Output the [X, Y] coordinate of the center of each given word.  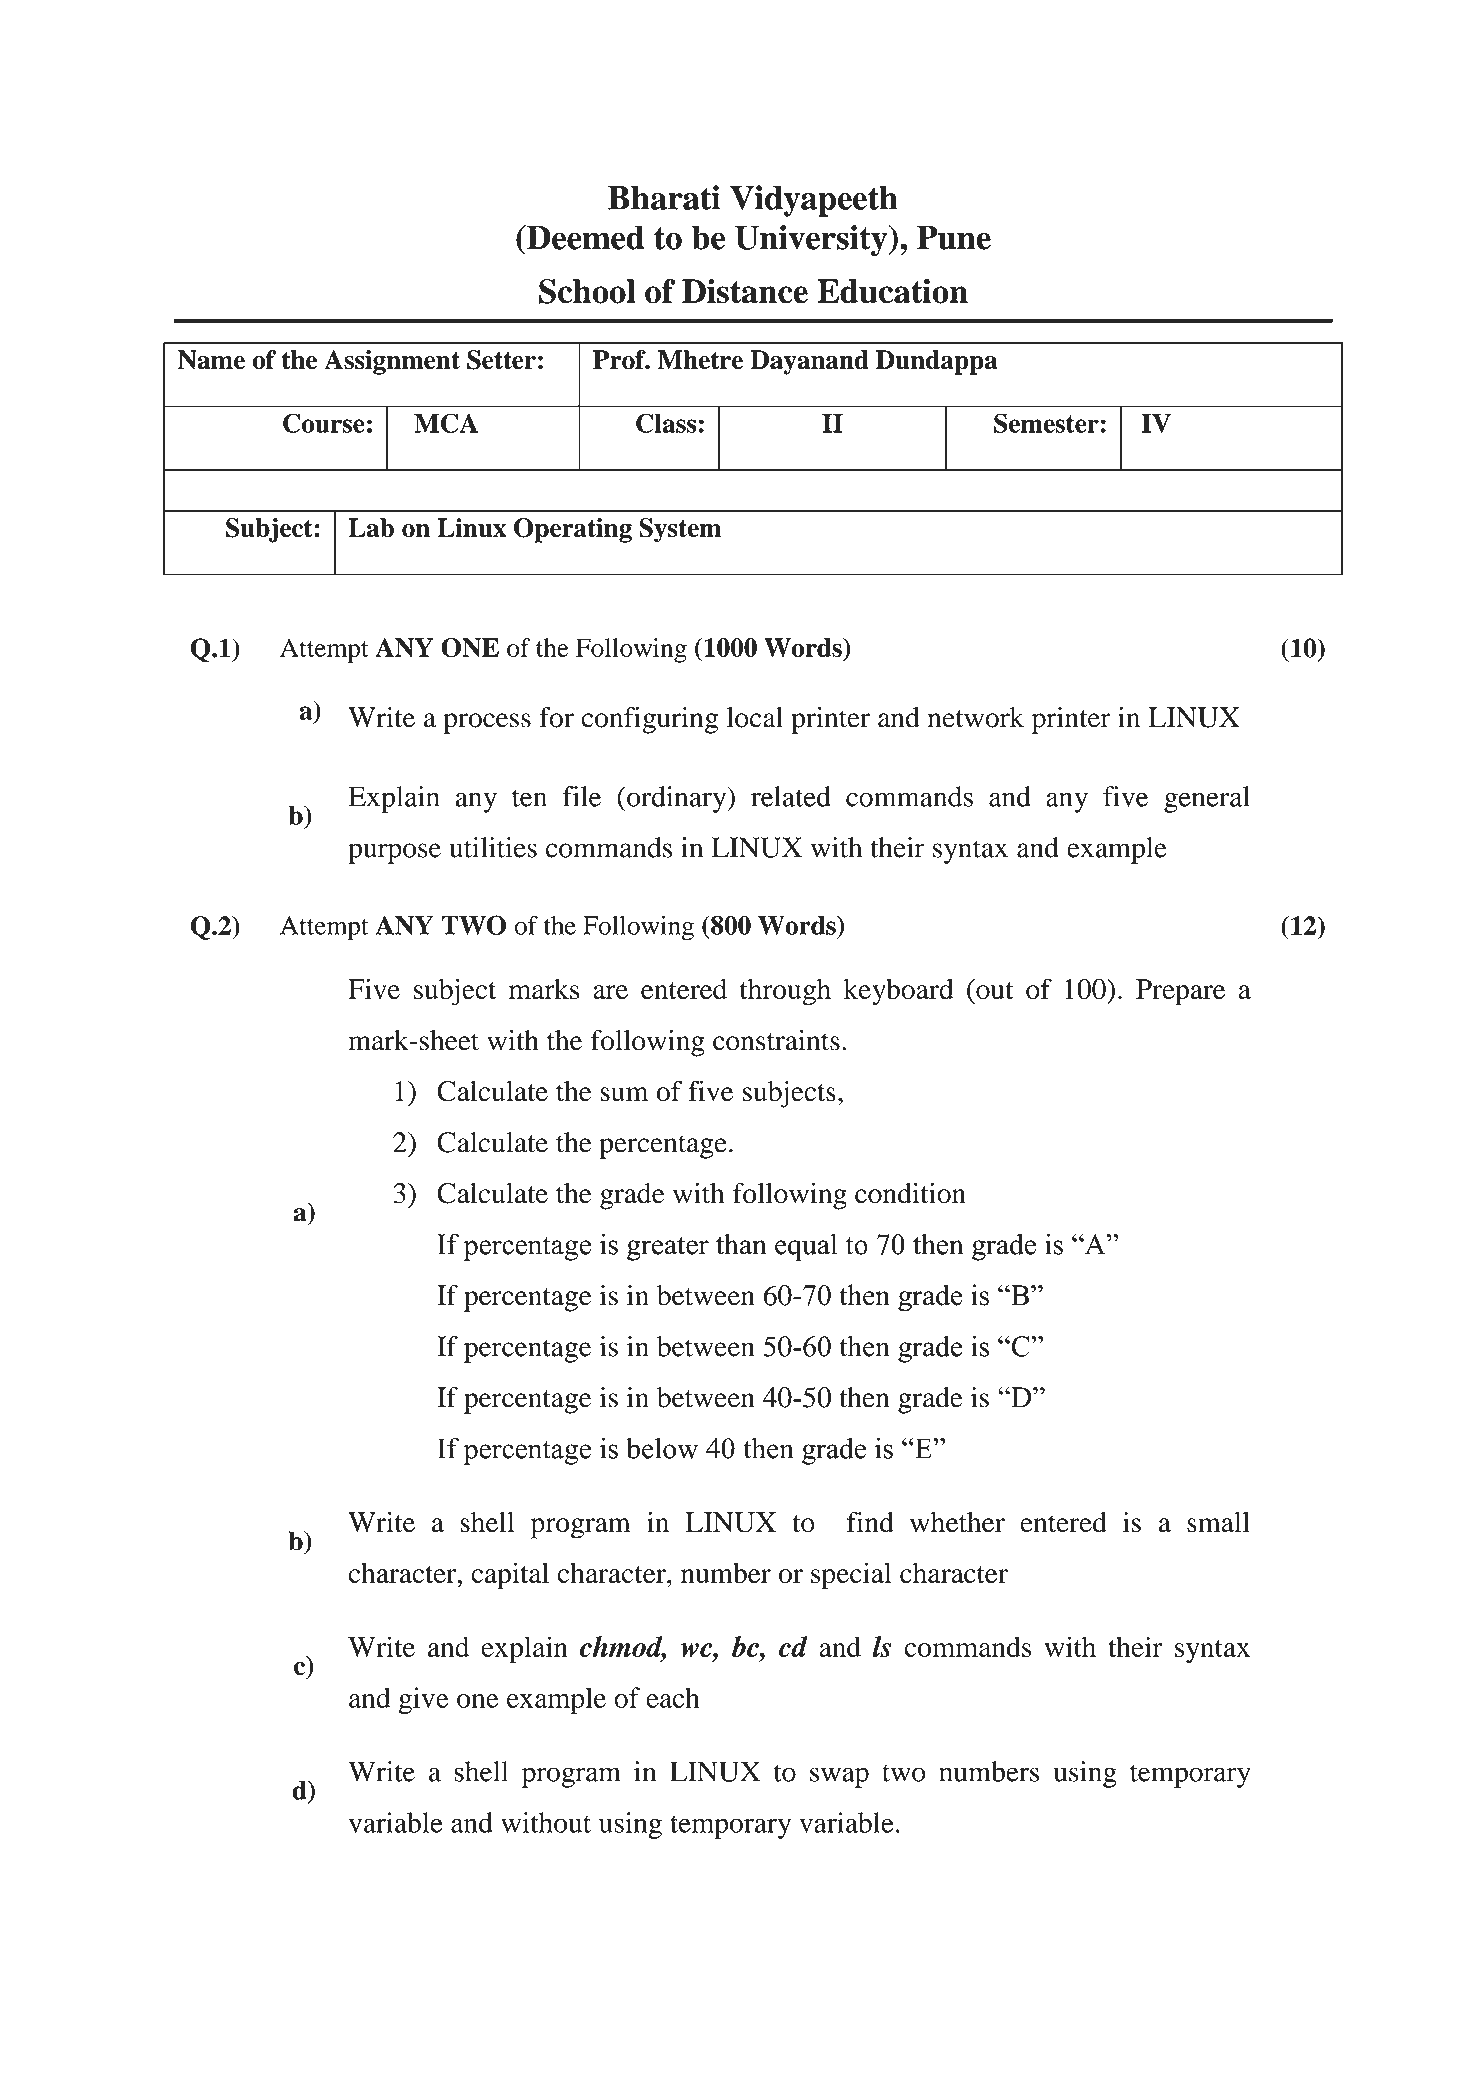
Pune [954, 237]
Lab [371, 528]
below [662, 1448]
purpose [394, 853]
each [673, 1697]
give [424, 1700]
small [1218, 1522]
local [755, 717]
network [976, 717]
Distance [745, 291]
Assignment [392, 362]
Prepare [1180, 992]
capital [510, 1576]
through [785, 992]
